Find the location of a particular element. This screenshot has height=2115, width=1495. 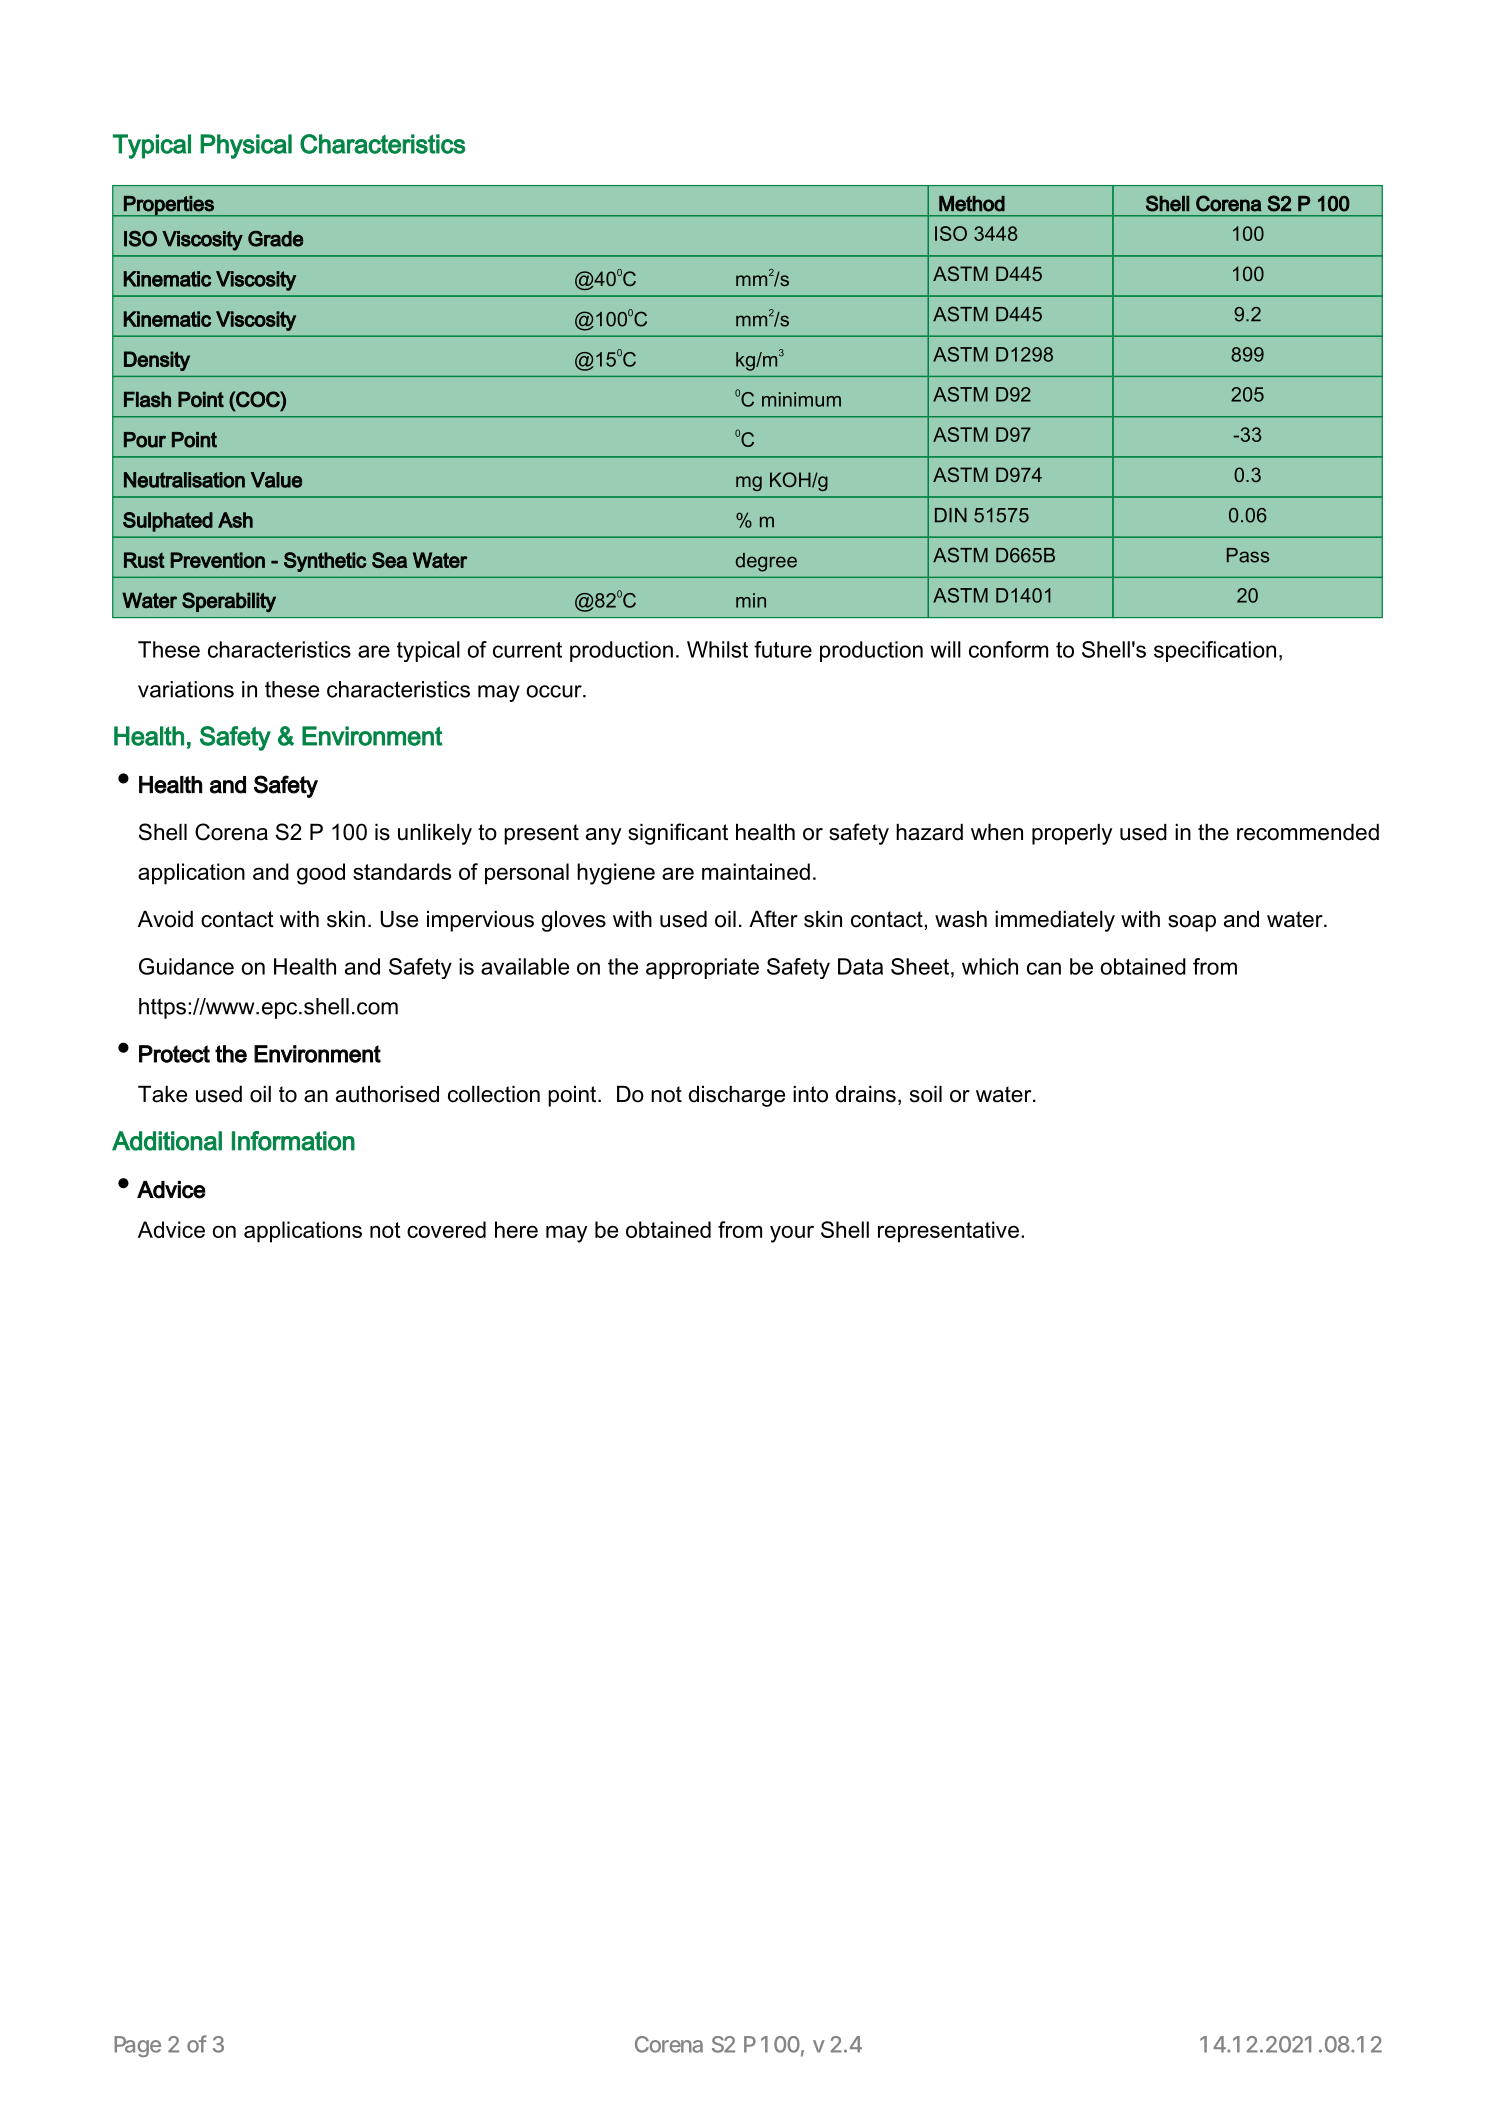

minimum is located at coordinates (801, 399).
